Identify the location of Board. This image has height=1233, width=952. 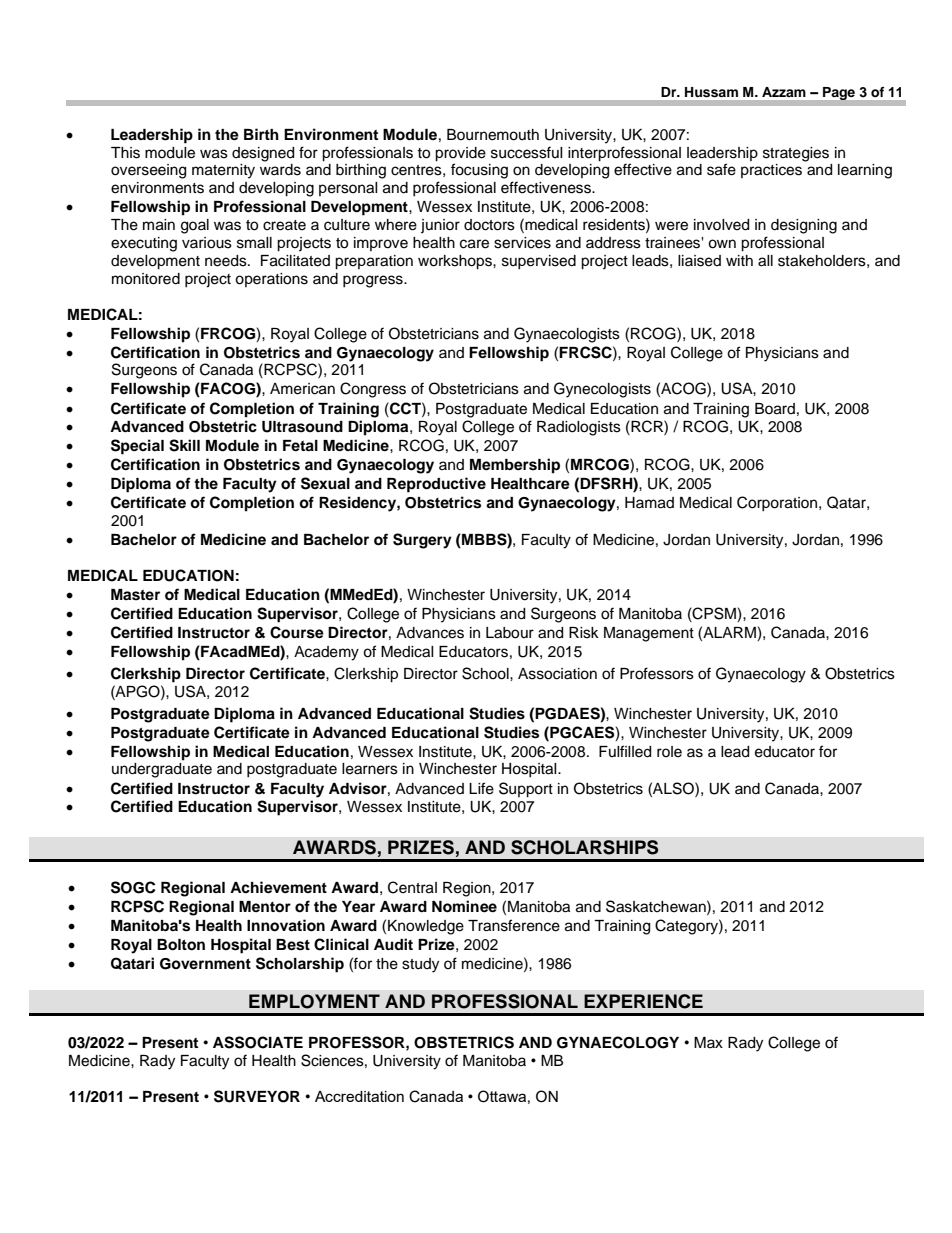
(775, 409).
